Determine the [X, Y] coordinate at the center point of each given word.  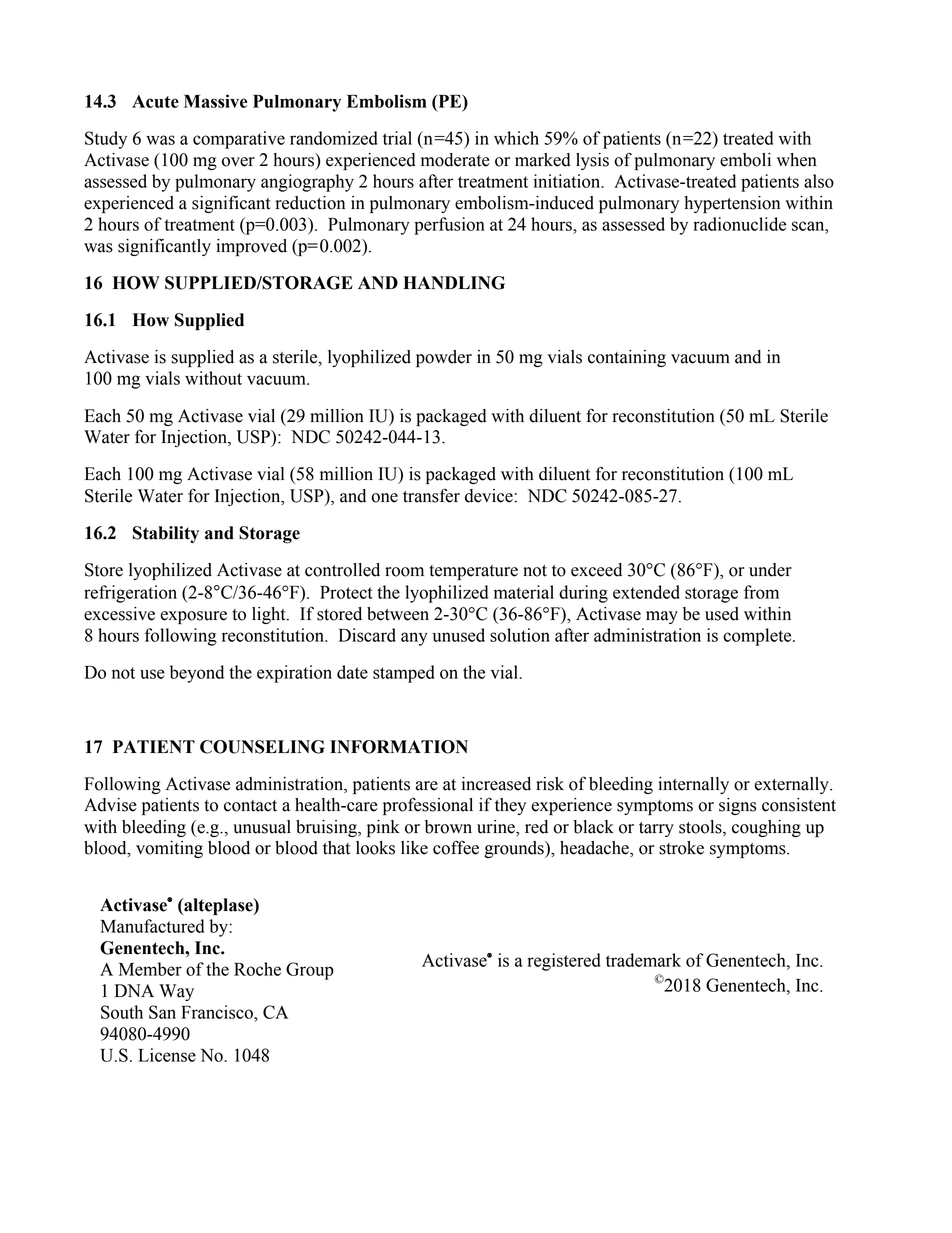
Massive [215, 101]
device [489, 496]
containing [627, 358]
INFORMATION [399, 747]
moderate [455, 160]
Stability [166, 534]
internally [693, 785]
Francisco [218, 1012]
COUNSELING [262, 747]
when [797, 160]
